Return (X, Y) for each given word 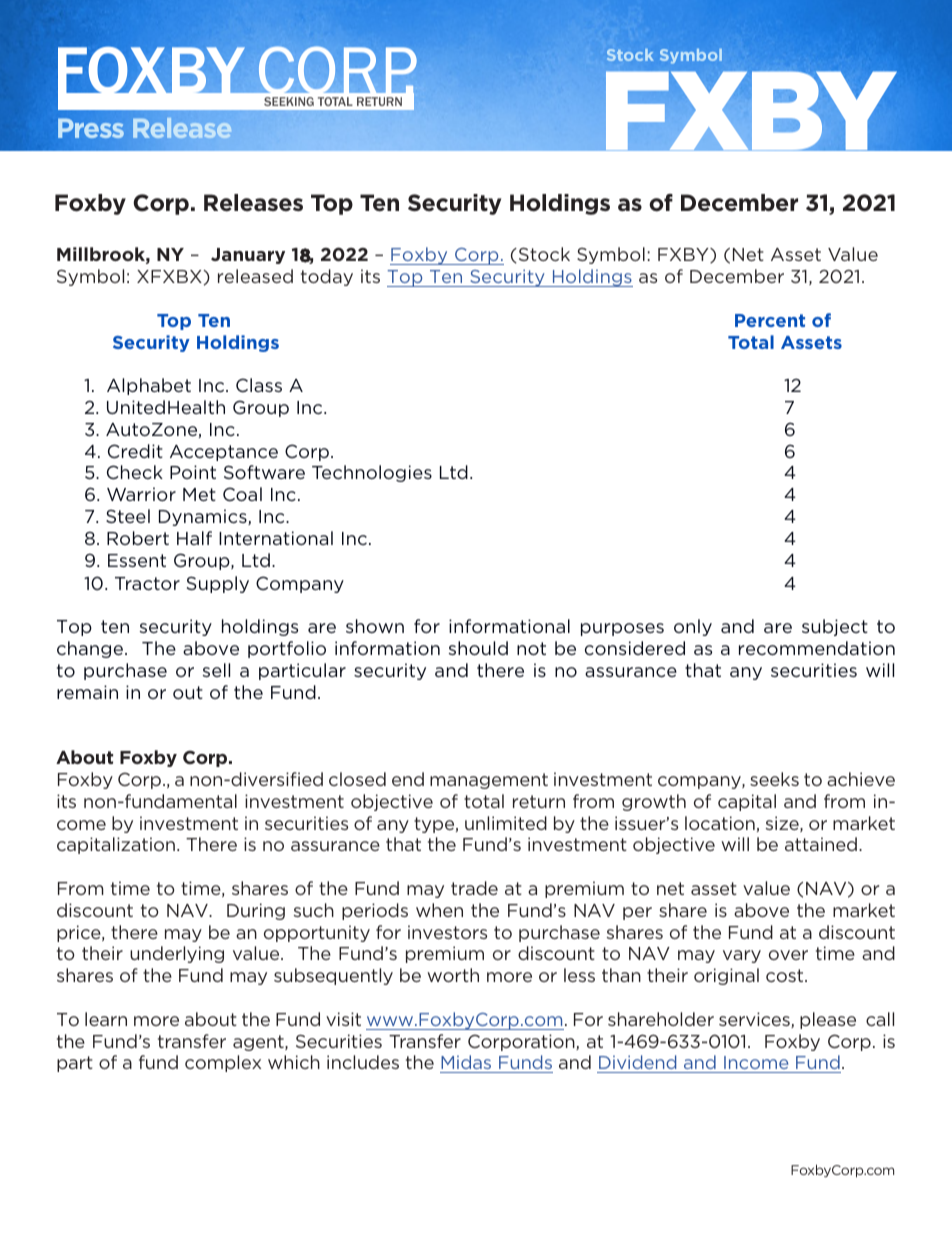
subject (835, 627)
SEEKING (289, 101)
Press (91, 128)
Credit (135, 451)
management (489, 781)
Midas (467, 1064)
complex (223, 1063)
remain (87, 692)
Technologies (372, 473)
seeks (774, 779)
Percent (770, 320)
